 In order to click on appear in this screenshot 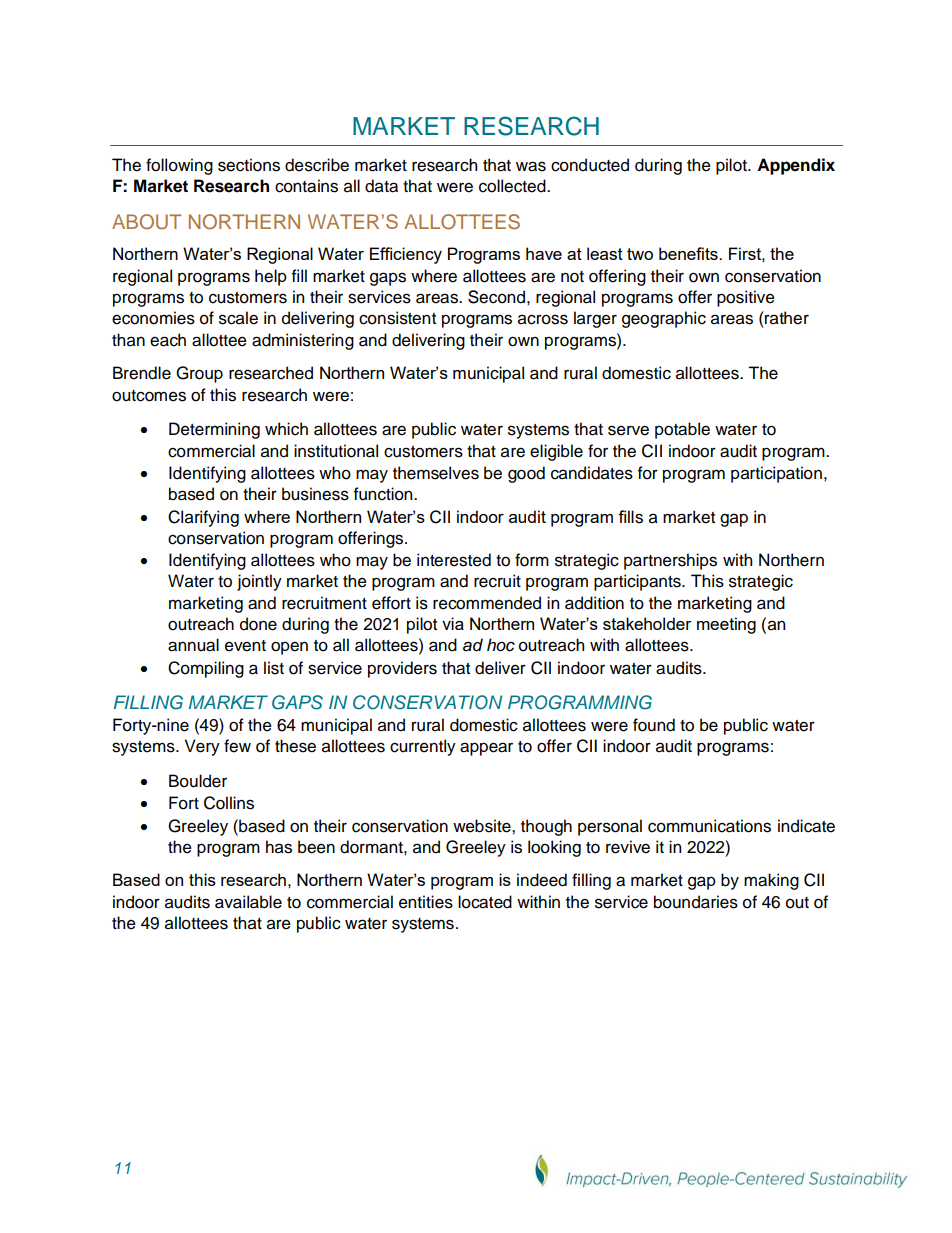, I will do `click(486, 749)`.
